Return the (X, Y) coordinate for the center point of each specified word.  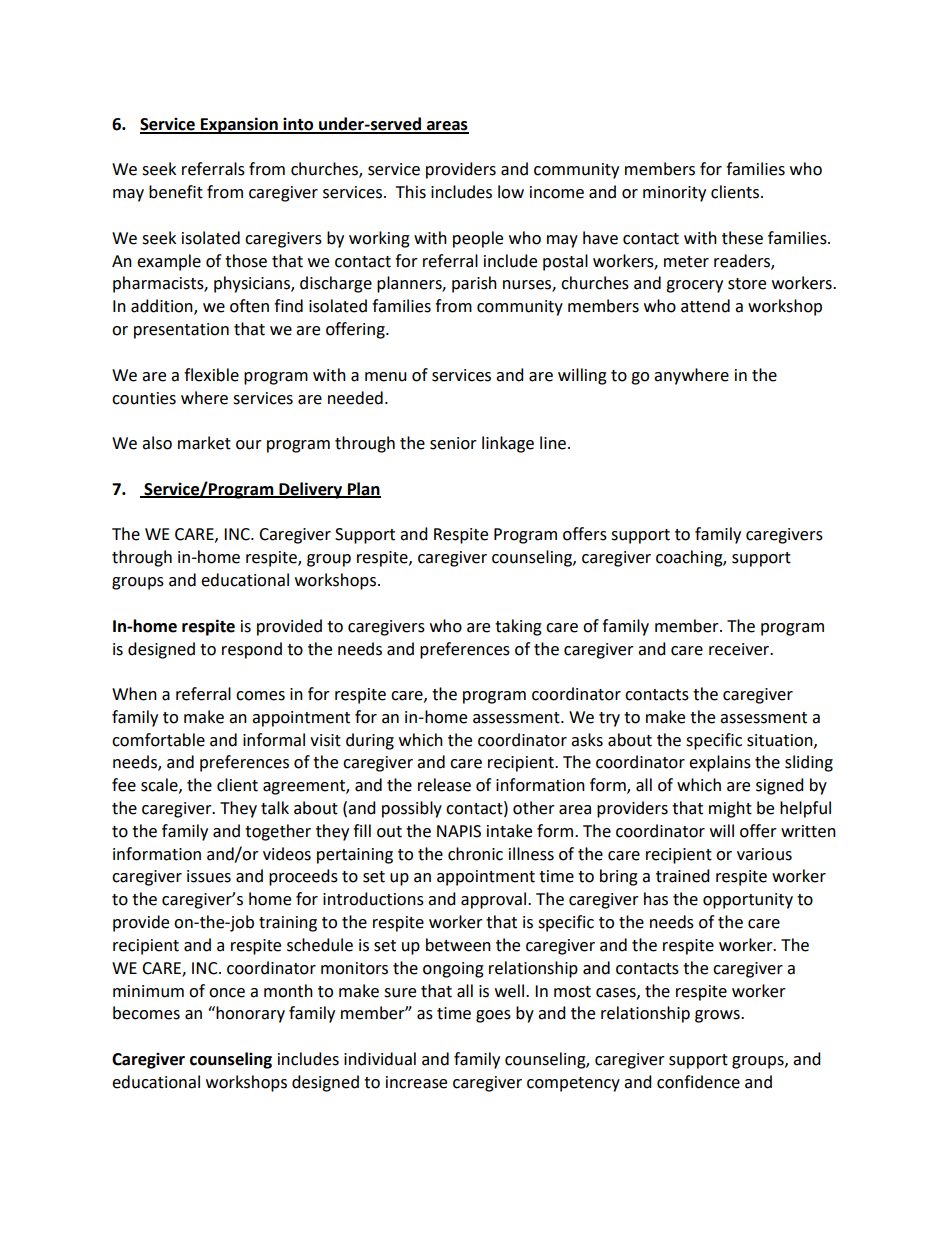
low (511, 192)
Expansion (239, 125)
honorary (249, 1014)
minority (674, 194)
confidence (698, 1082)
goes (493, 1016)
